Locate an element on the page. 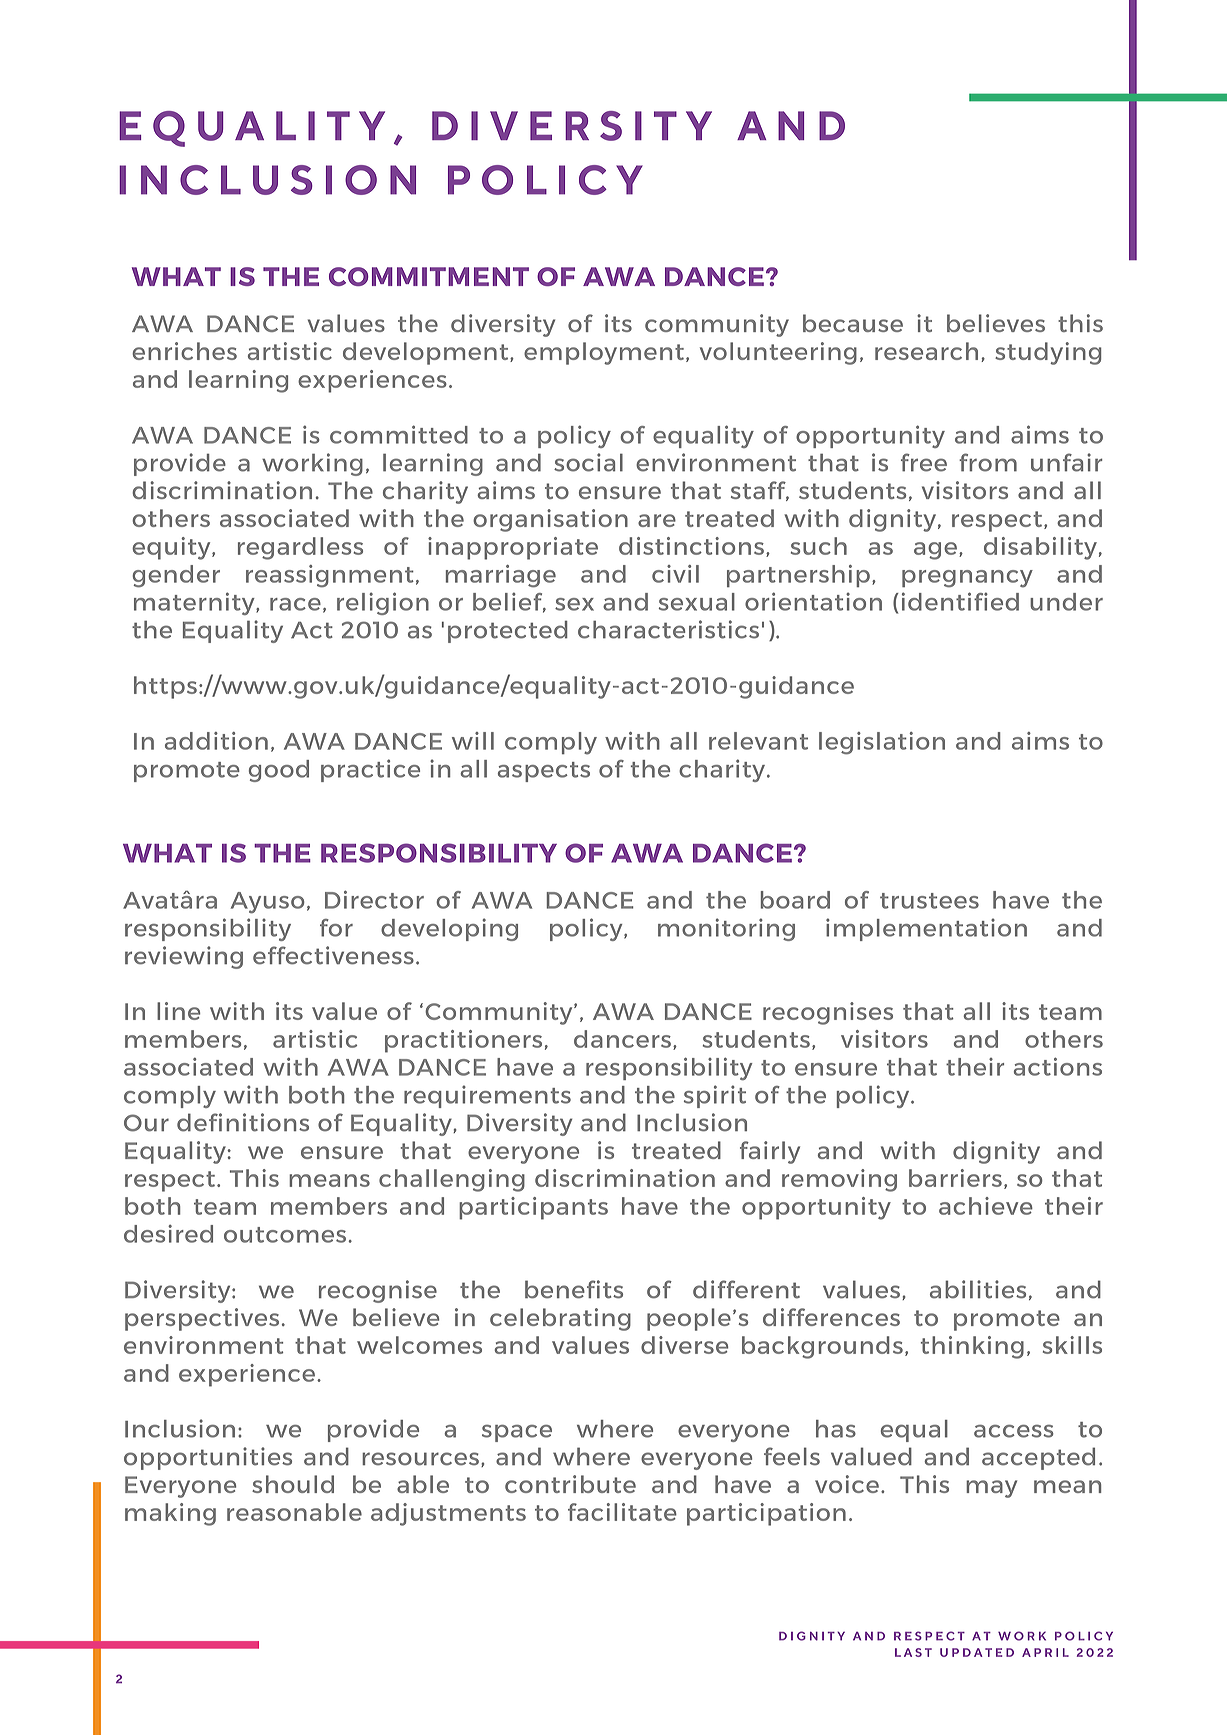 This document has height=1735, width=1227. should is located at coordinates (293, 1484).
